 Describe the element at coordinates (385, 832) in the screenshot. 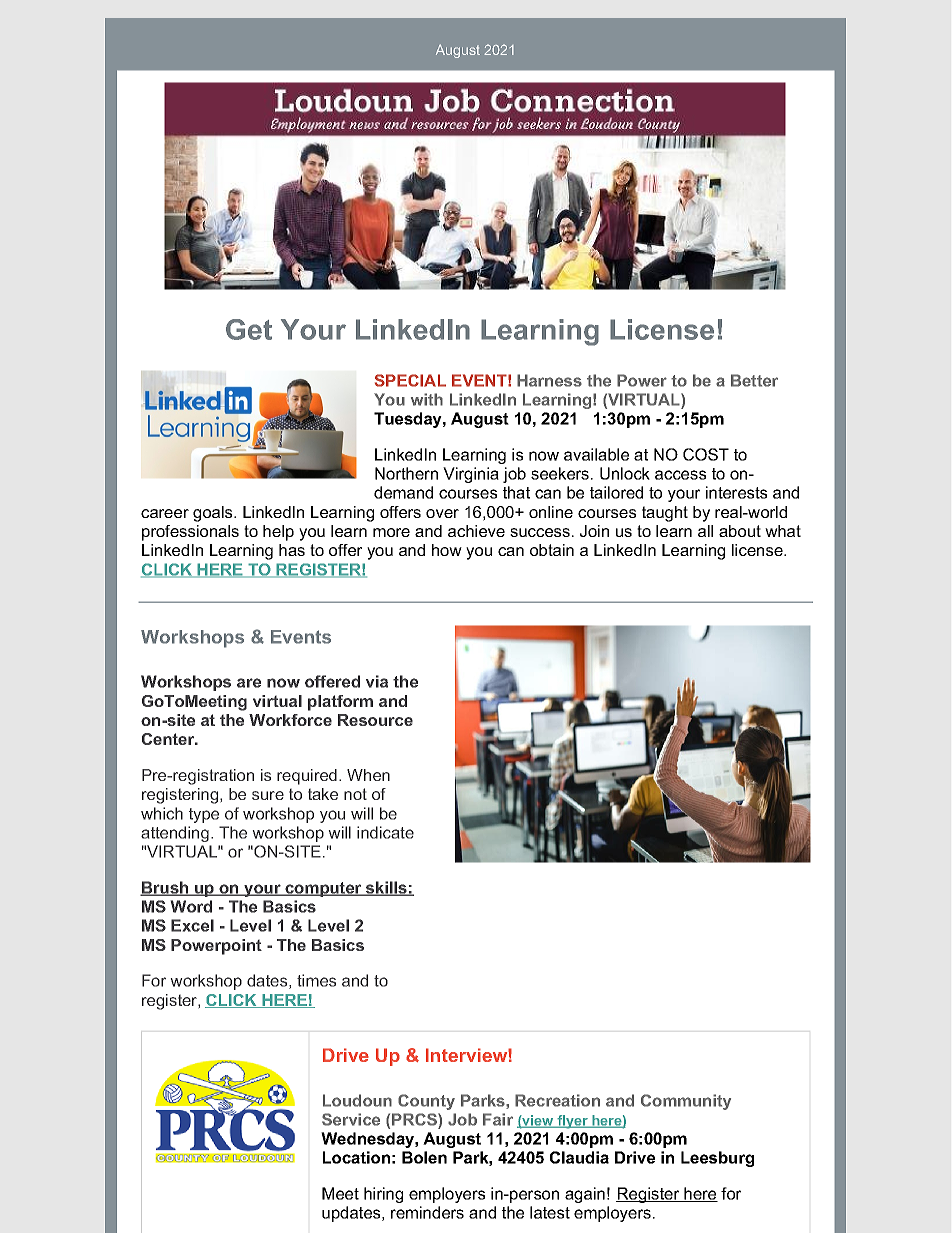

I see `indicate` at that location.
